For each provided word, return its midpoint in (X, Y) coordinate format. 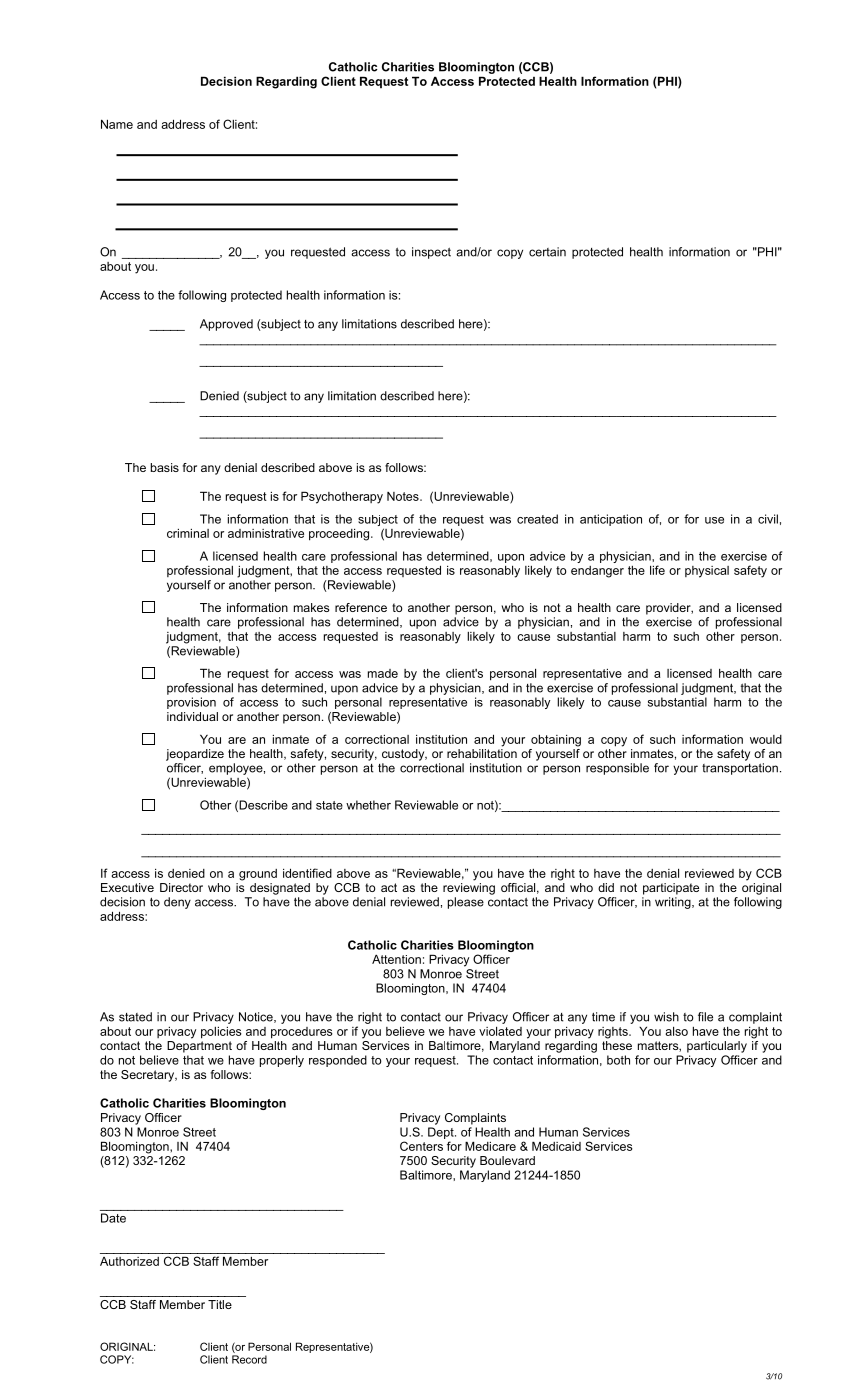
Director (181, 887)
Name (117, 124)
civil (768, 519)
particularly (717, 1047)
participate (671, 889)
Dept (442, 1133)
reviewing (469, 889)
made (383, 673)
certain (547, 252)
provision (191, 703)
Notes (404, 496)
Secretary (149, 1076)
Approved (226, 325)
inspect (431, 253)
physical (707, 572)
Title (220, 1304)
